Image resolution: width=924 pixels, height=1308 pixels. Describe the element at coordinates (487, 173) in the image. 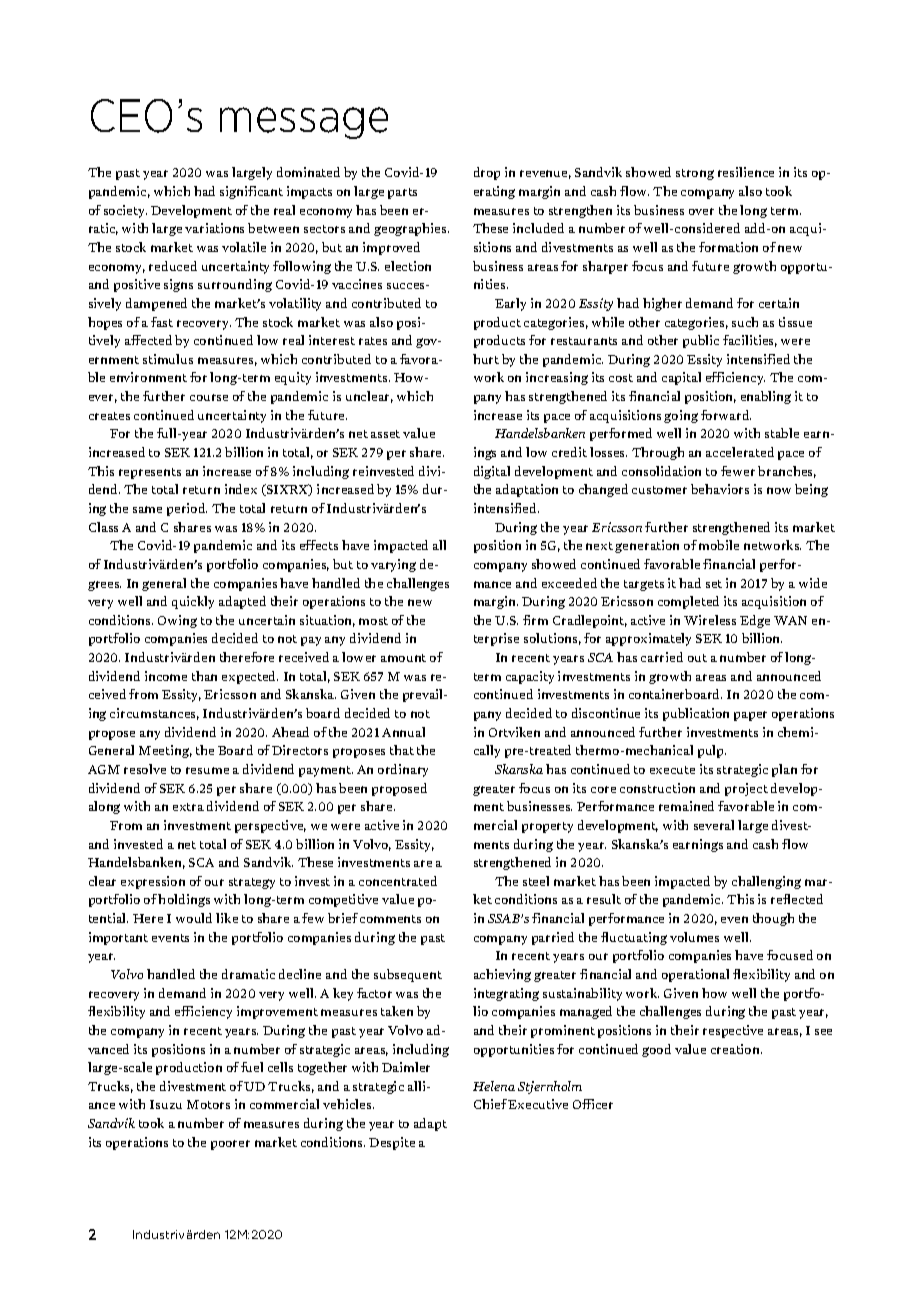

I see `drop` at that location.
